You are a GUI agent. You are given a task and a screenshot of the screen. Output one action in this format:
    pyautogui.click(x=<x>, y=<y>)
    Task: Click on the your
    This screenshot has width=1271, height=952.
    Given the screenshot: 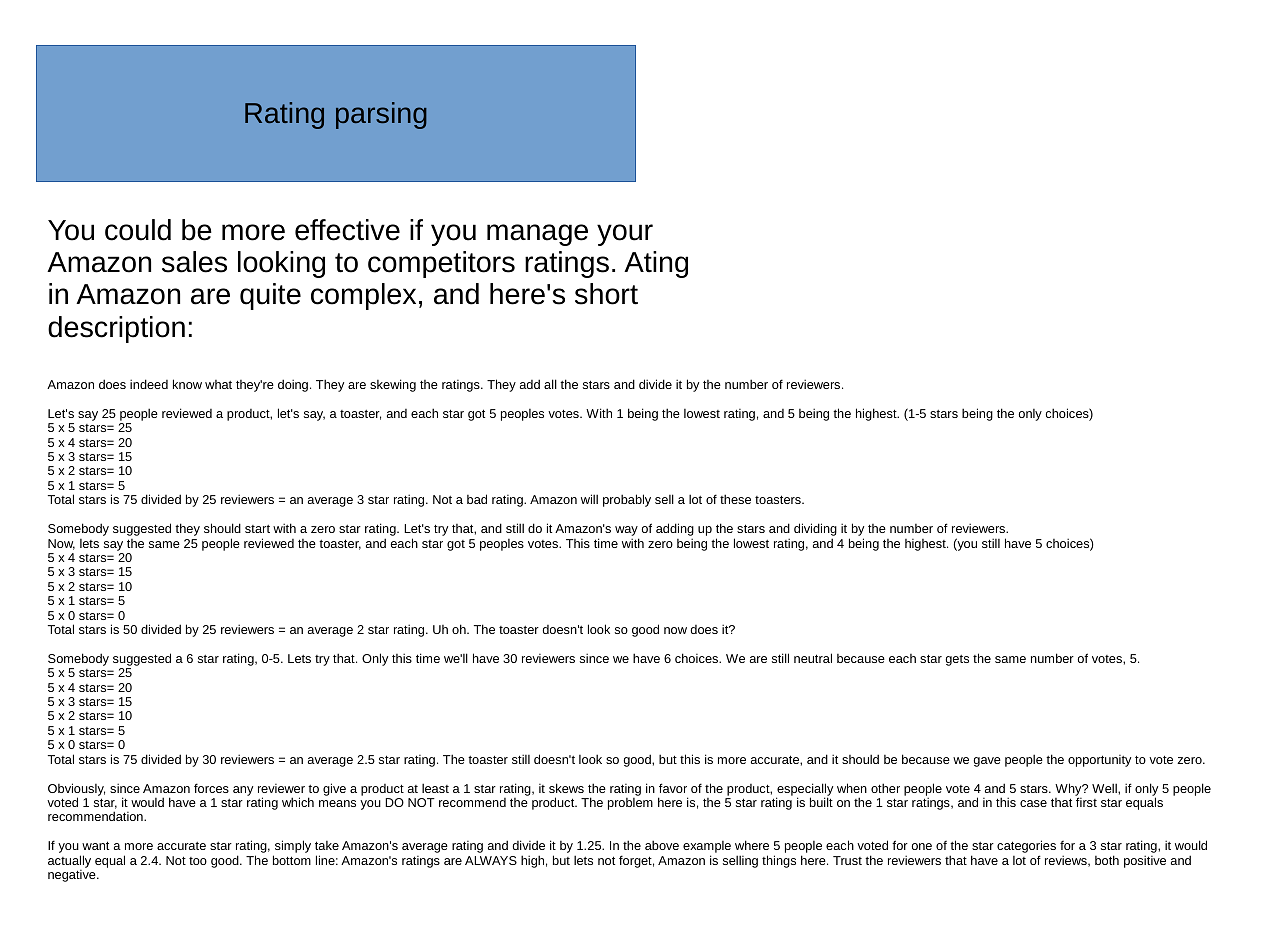 What is the action you would take?
    pyautogui.click(x=625, y=235)
